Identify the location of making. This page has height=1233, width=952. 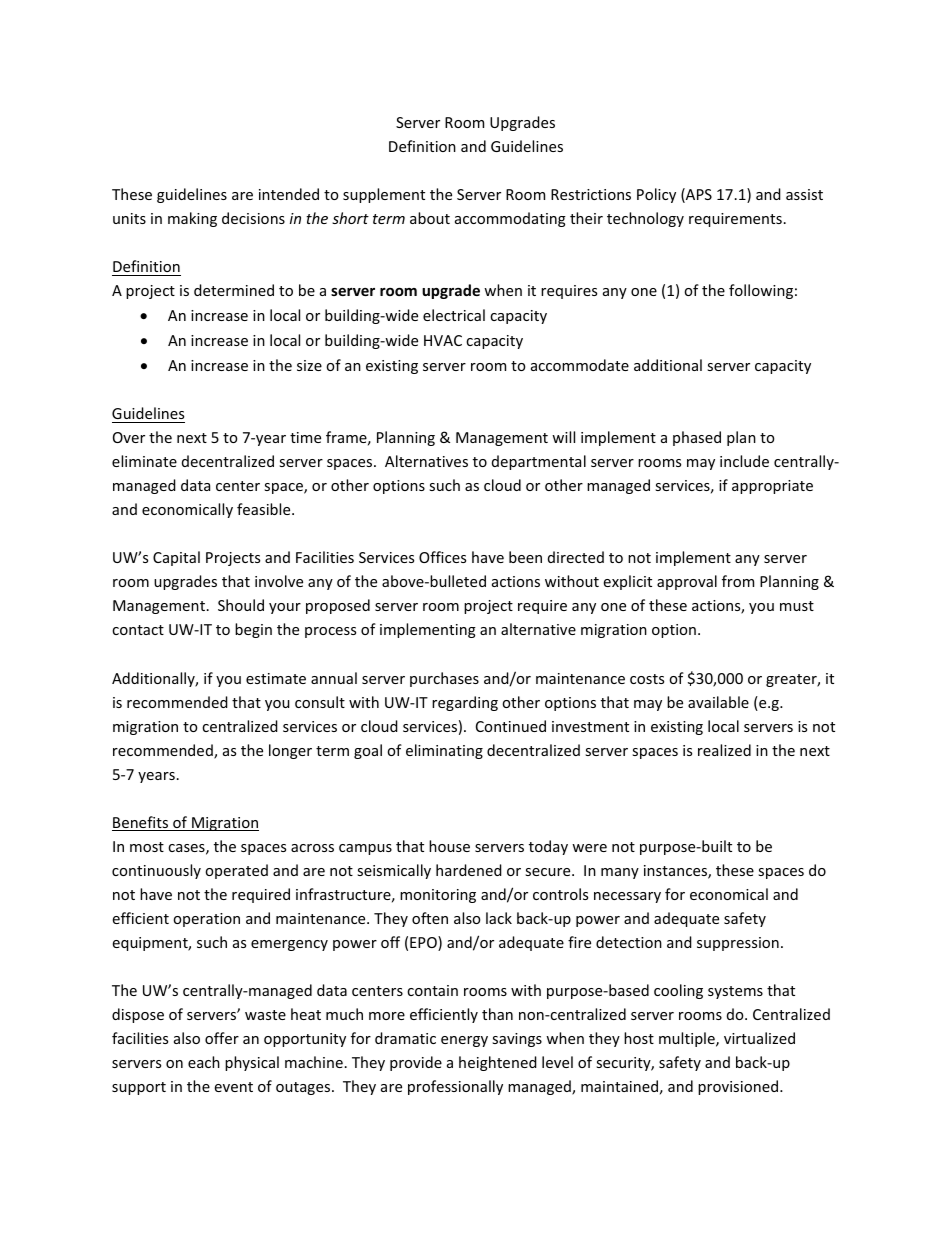
(192, 219).
